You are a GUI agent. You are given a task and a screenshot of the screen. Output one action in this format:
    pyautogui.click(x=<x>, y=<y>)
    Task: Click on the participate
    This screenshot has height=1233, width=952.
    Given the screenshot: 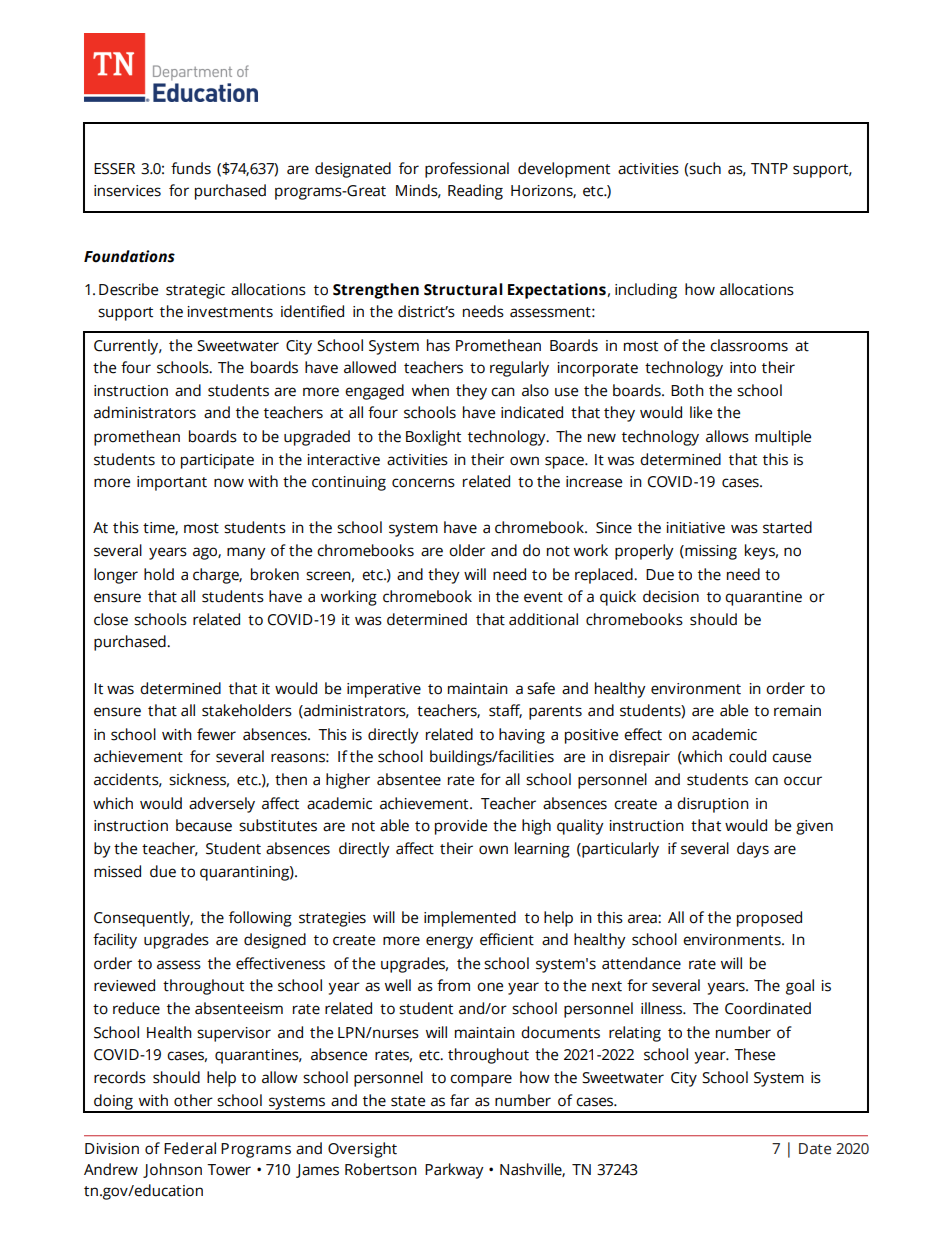 What is the action you would take?
    pyautogui.click(x=217, y=461)
